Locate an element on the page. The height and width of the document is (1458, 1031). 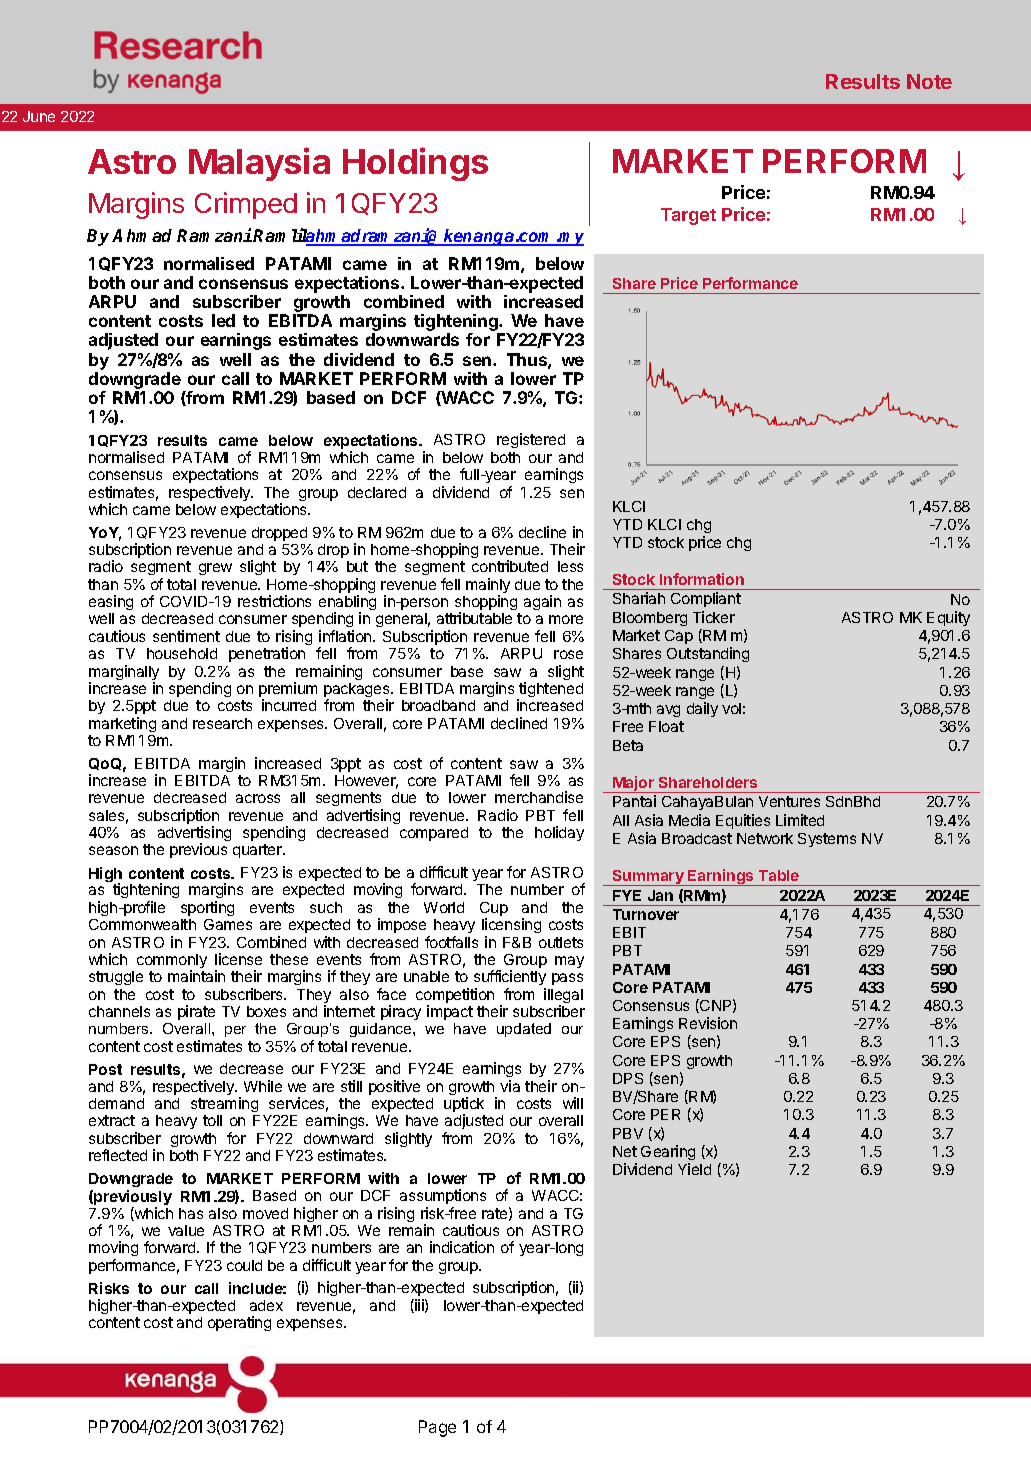
via is located at coordinates (510, 1086).
